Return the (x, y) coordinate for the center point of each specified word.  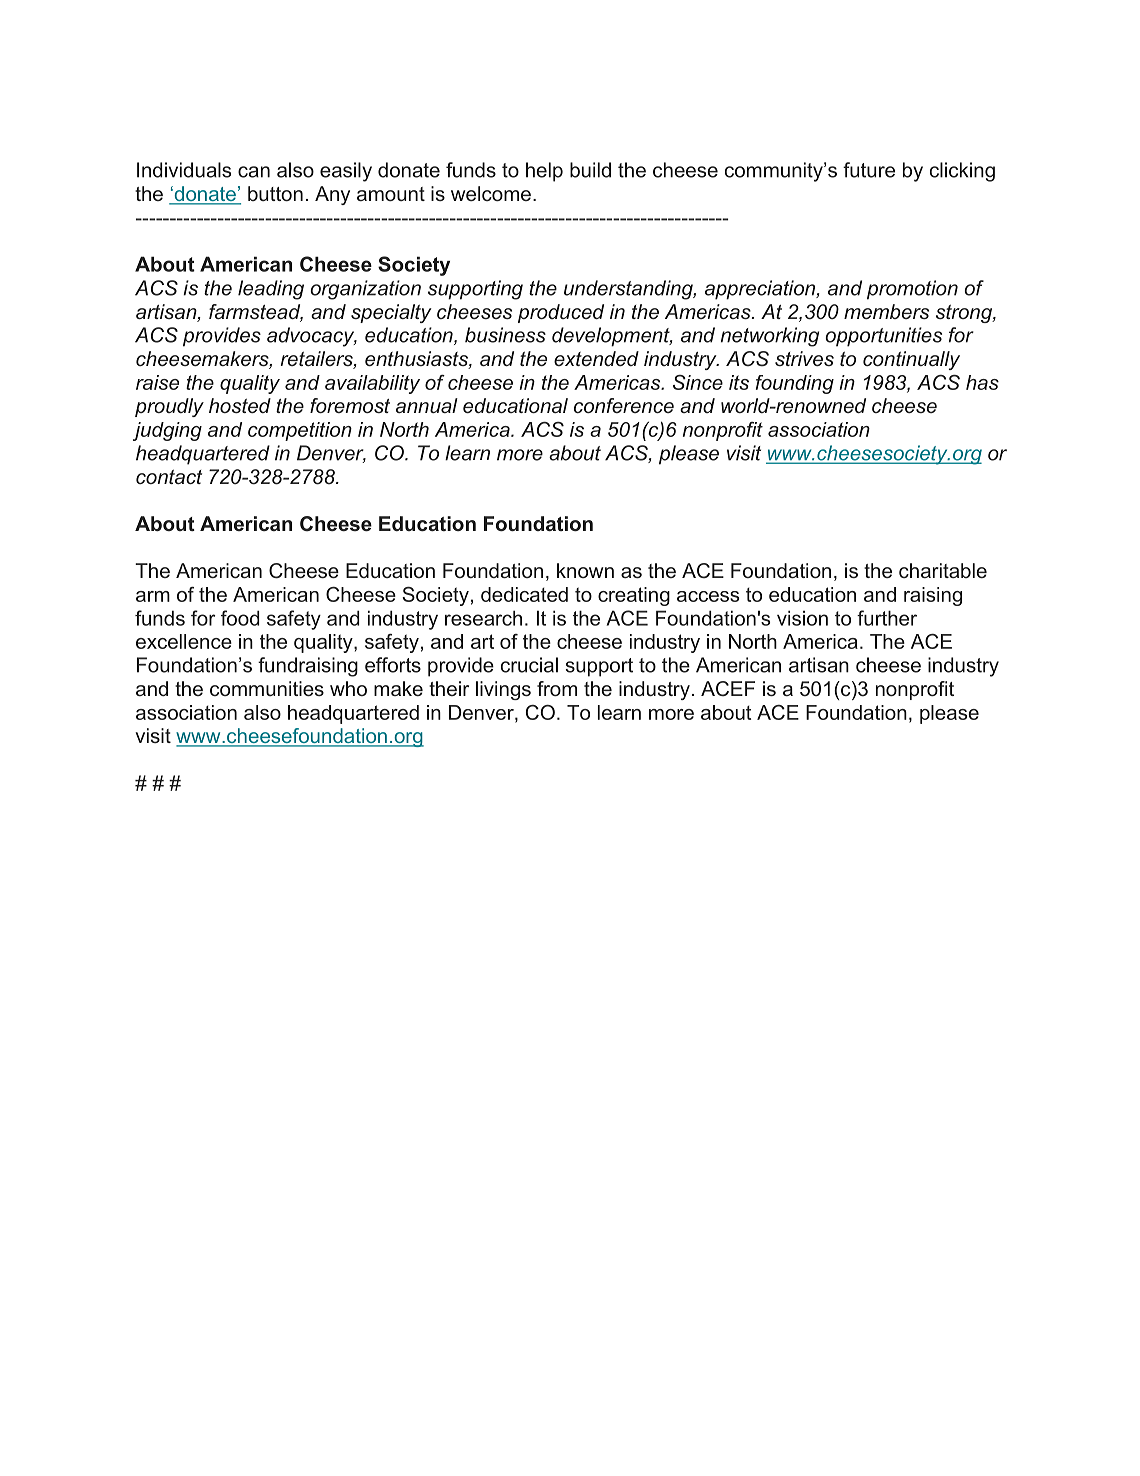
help (544, 172)
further (887, 618)
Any (332, 195)
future (869, 170)
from (557, 688)
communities (267, 688)
